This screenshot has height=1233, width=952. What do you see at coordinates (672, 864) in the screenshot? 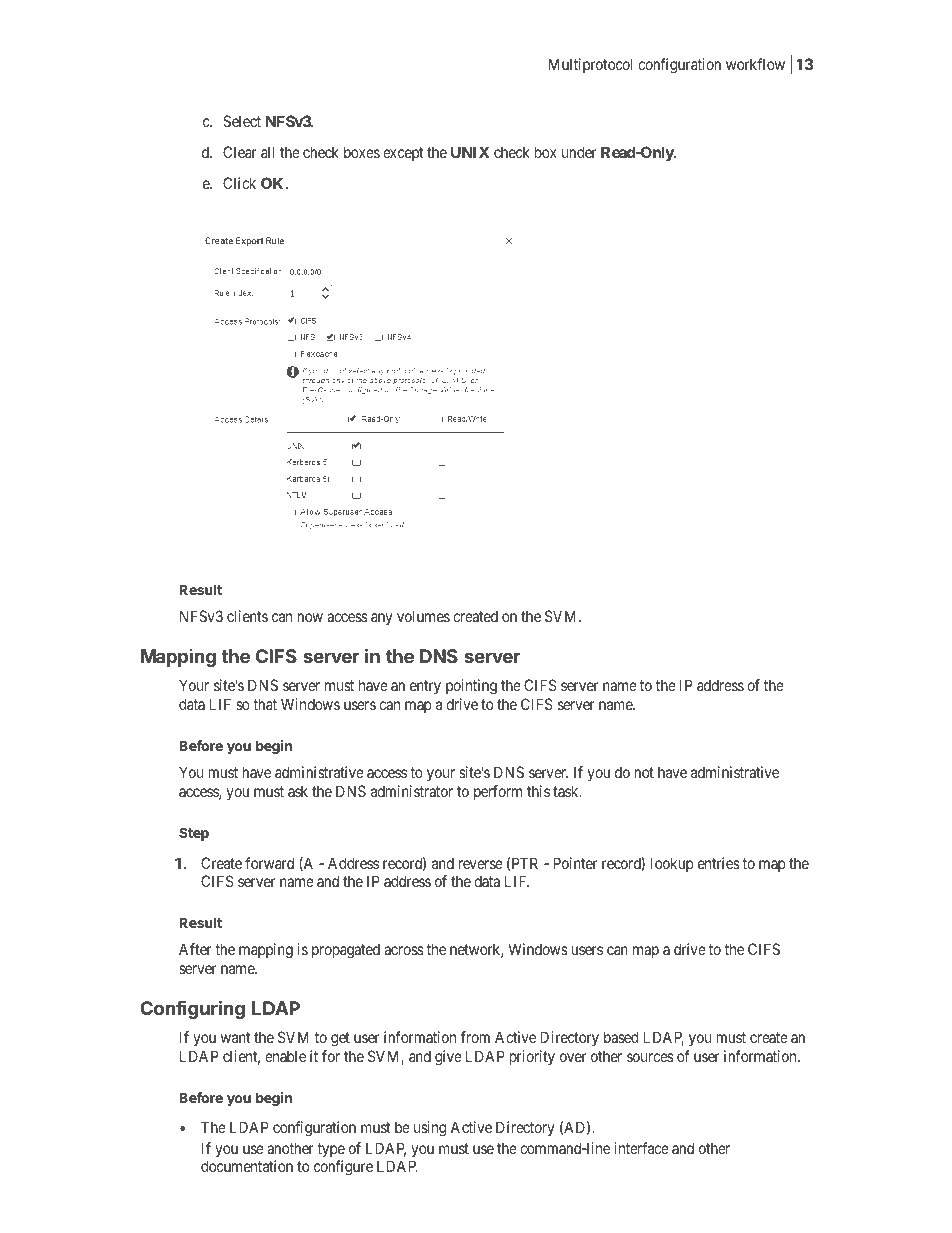
I see `lookup` at bounding box center [672, 864].
